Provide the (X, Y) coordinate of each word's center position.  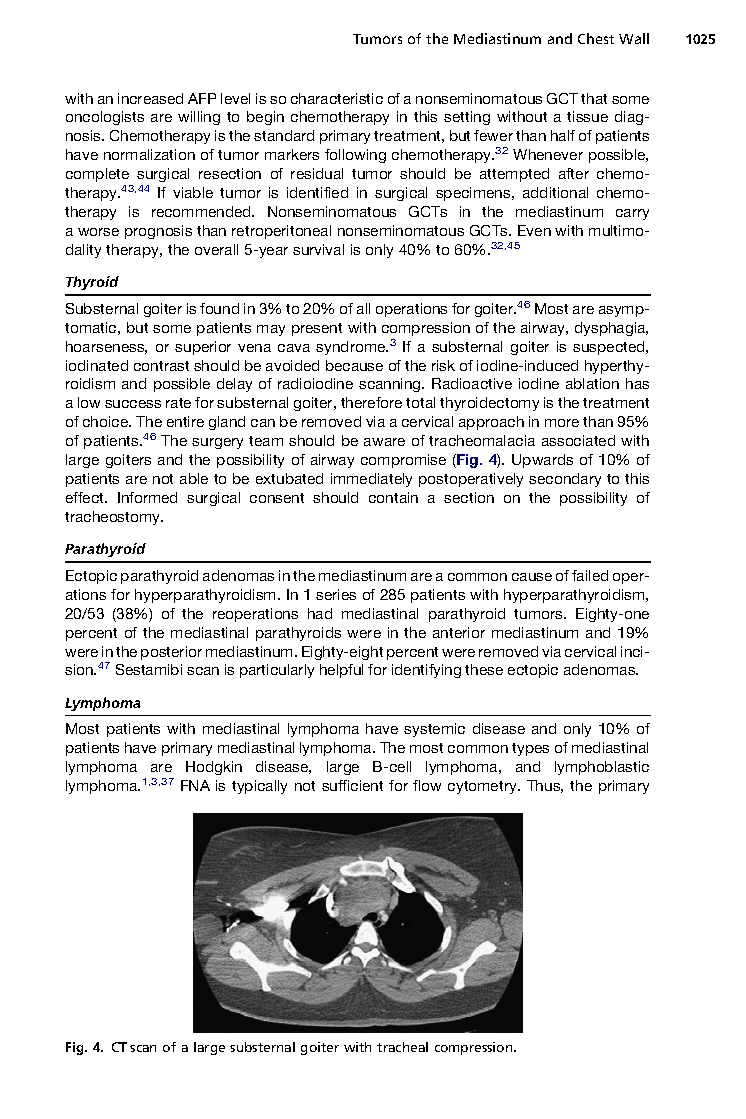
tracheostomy (114, 518)
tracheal (402, 1047)
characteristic (337, 98)
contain (393, 497)
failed (590, 575)
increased (150, 98)
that (594, 98)
